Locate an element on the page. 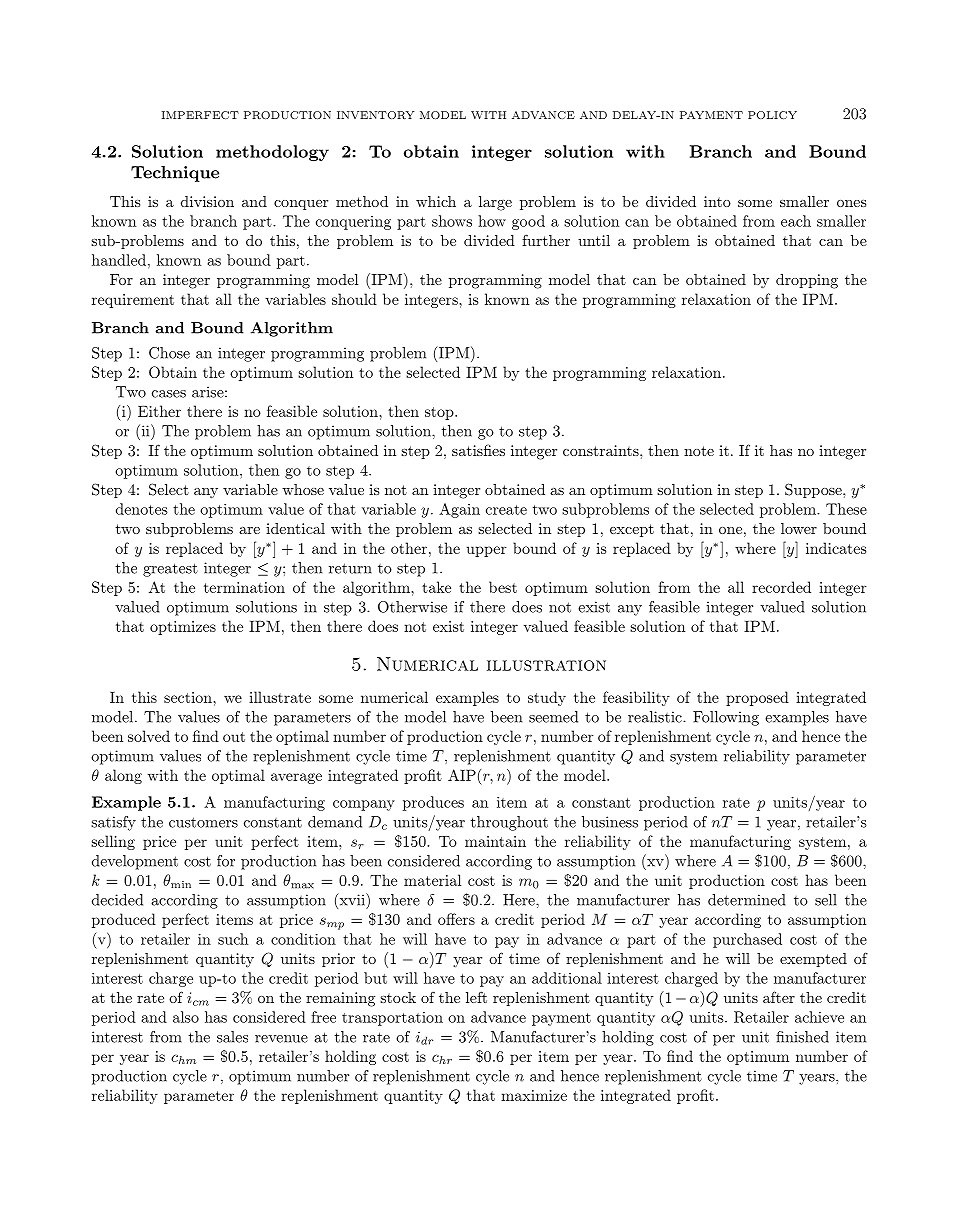 The height and width of the document is (1232, 958). Following is located at coordinates (726, 718).
